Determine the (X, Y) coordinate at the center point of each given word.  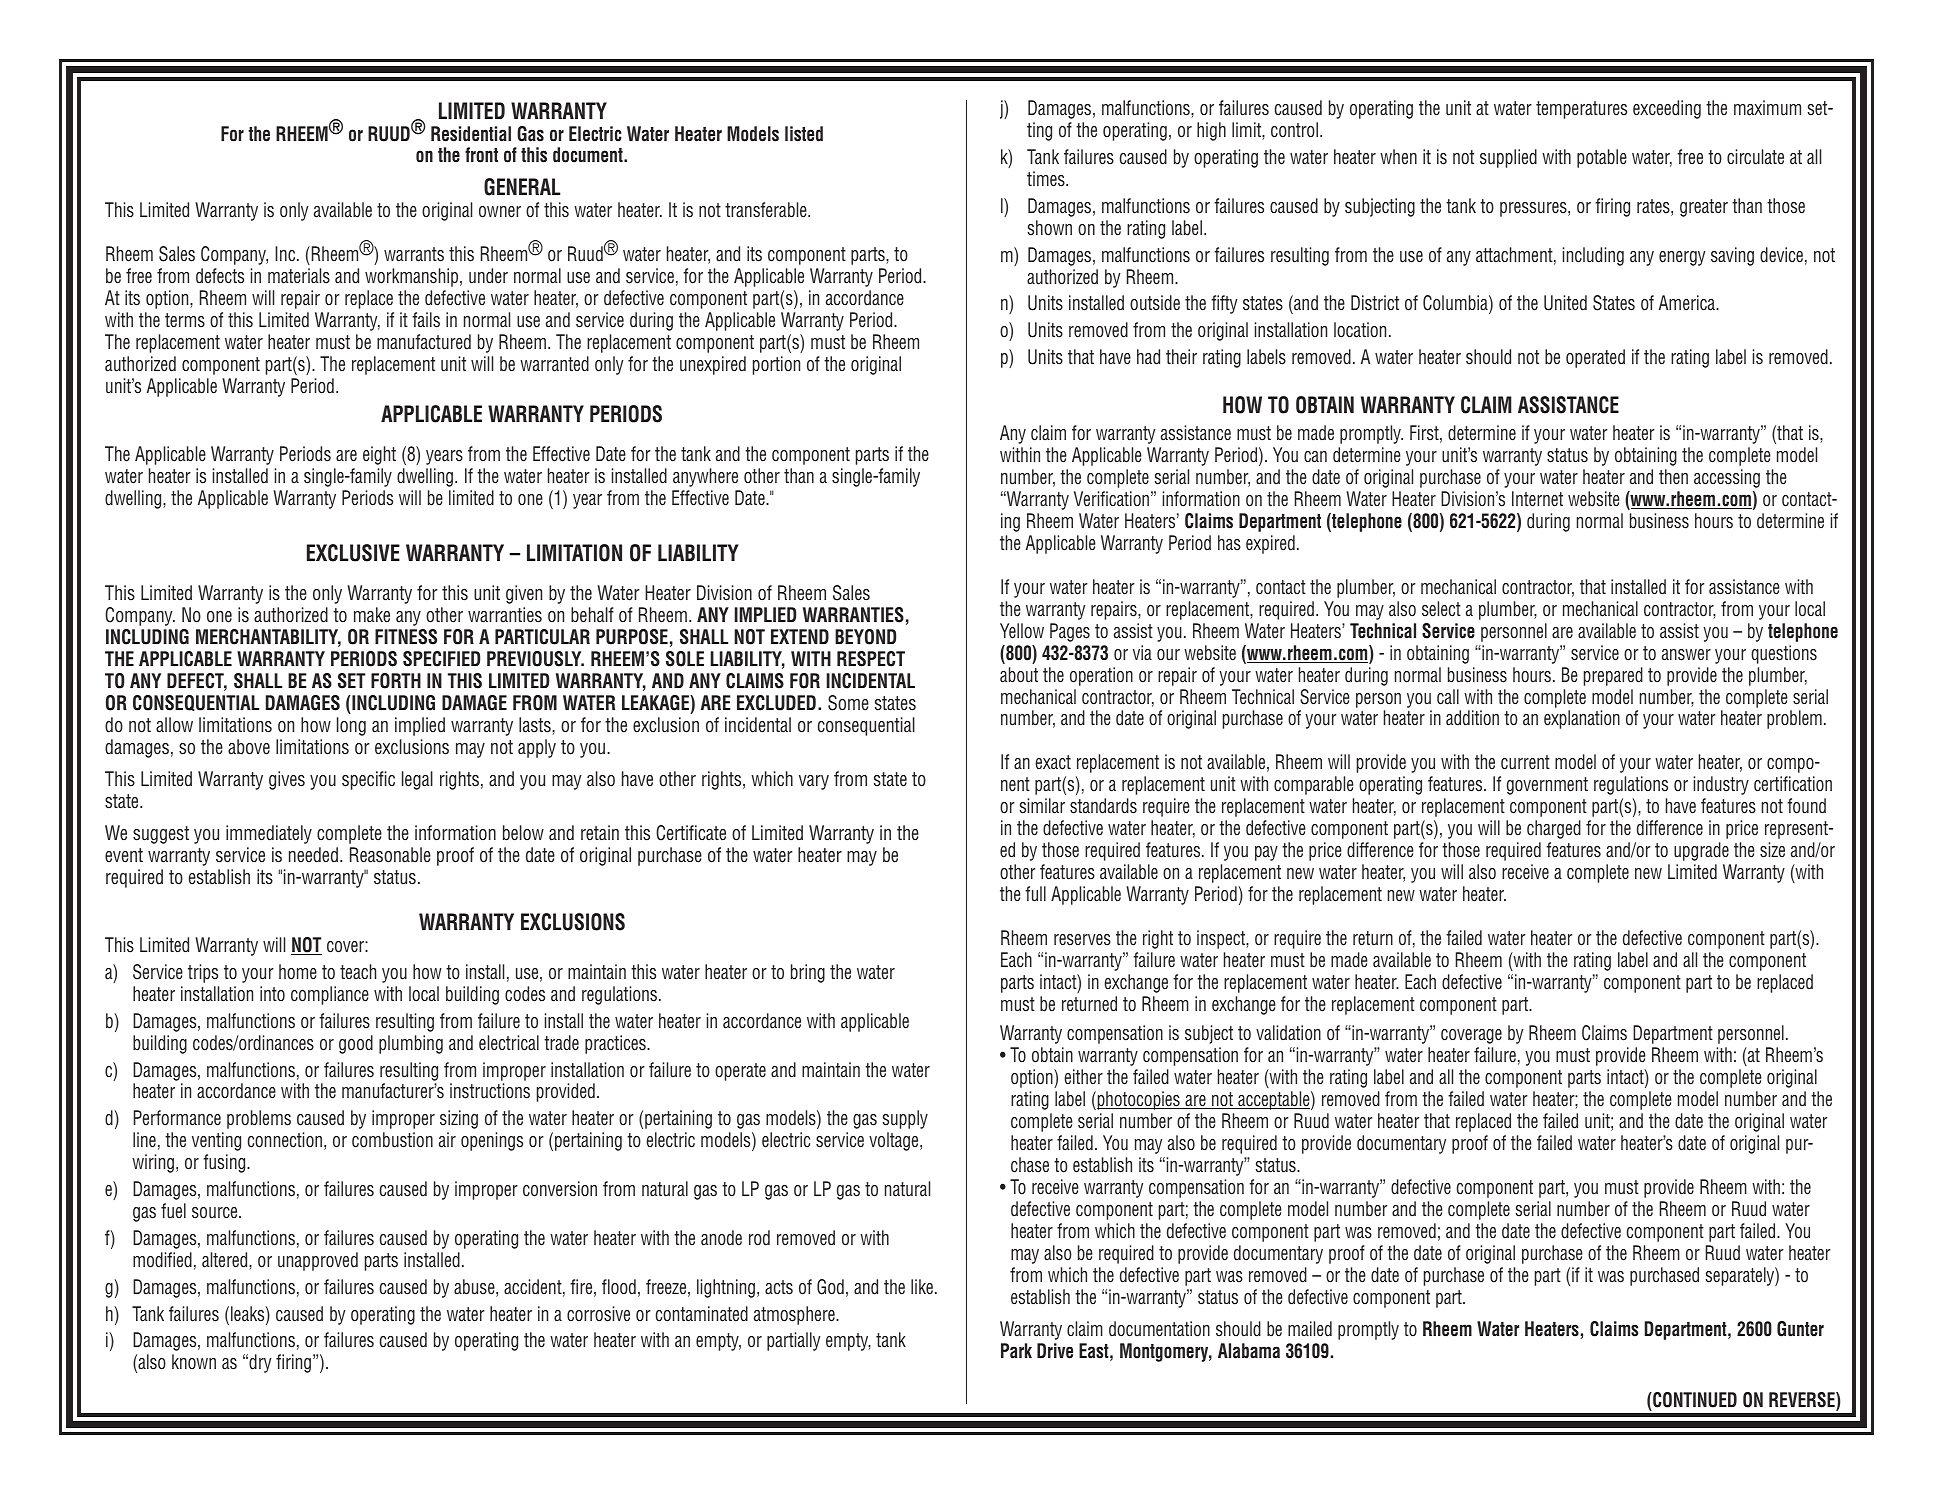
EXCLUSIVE (353, 553)
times (1047, 179)
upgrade (1701, 851)
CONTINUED (1694, 1400)
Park (1016, 1351)
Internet (1537, 499)
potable (1602, 158)
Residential (471, 134)
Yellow (1022, 631)
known (194, 1361)
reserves (1082, 940)
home (298, 972)
